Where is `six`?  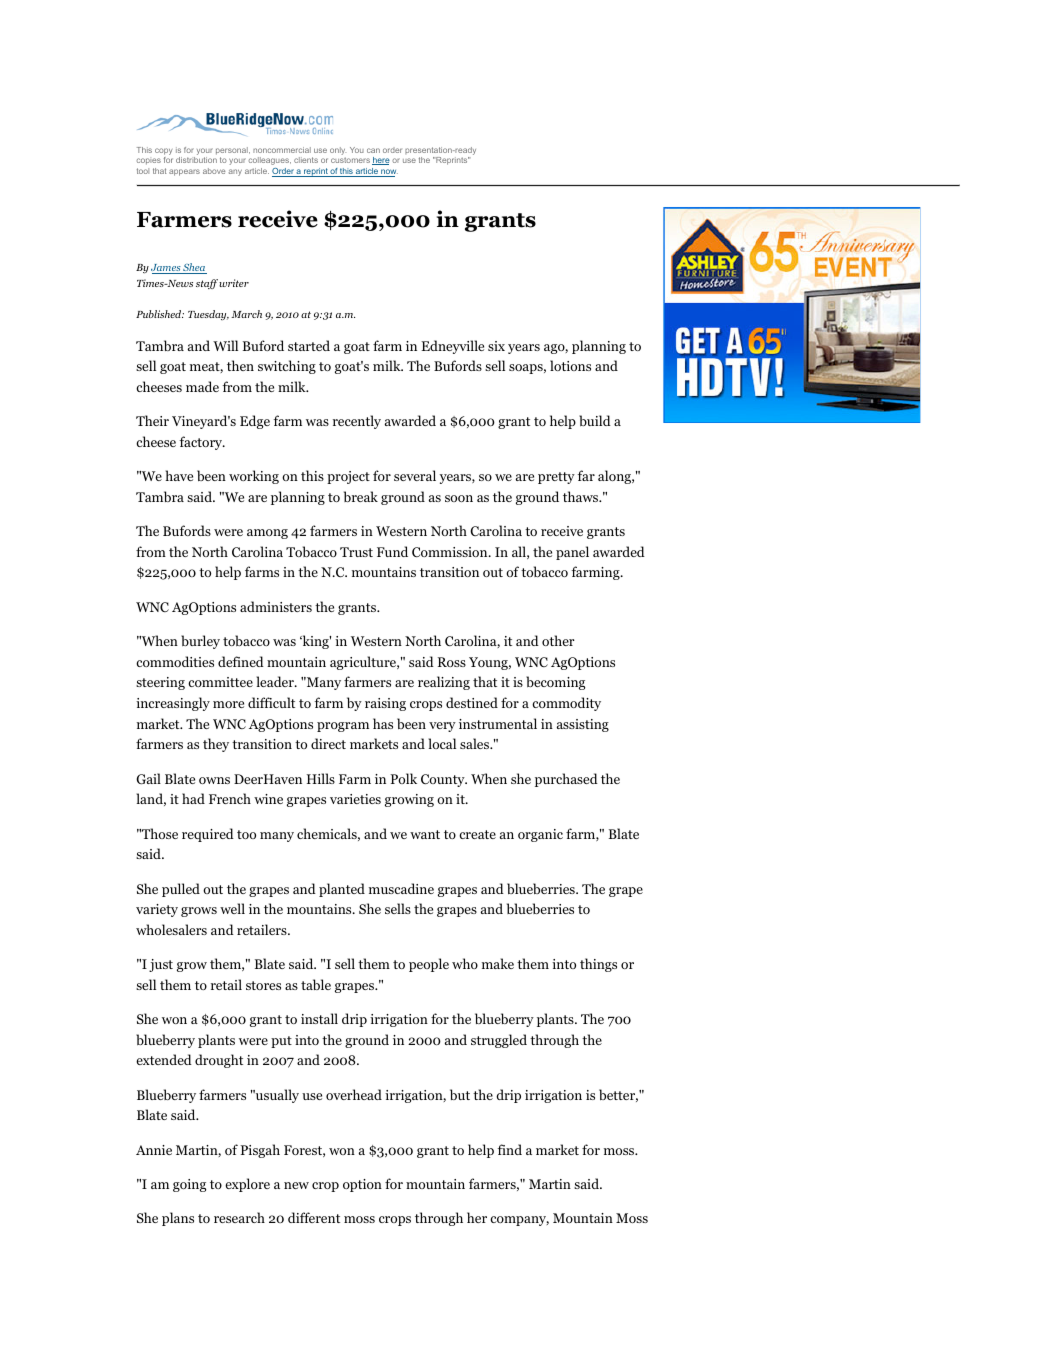
six is located at coordinates (496, 346).
